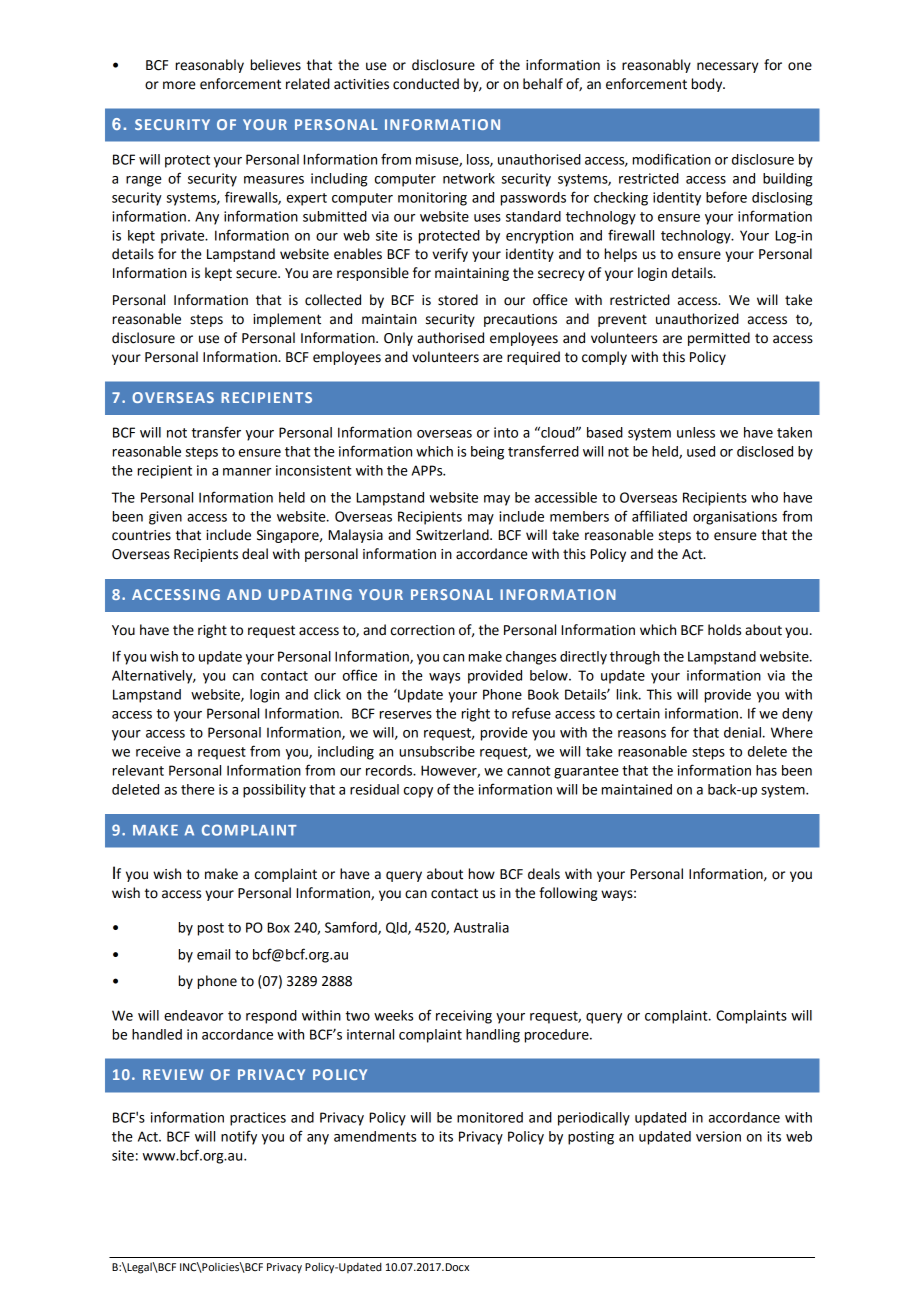 This screenshot has height=1308, width=924. I want to click on practices, so click(258, 1119).
